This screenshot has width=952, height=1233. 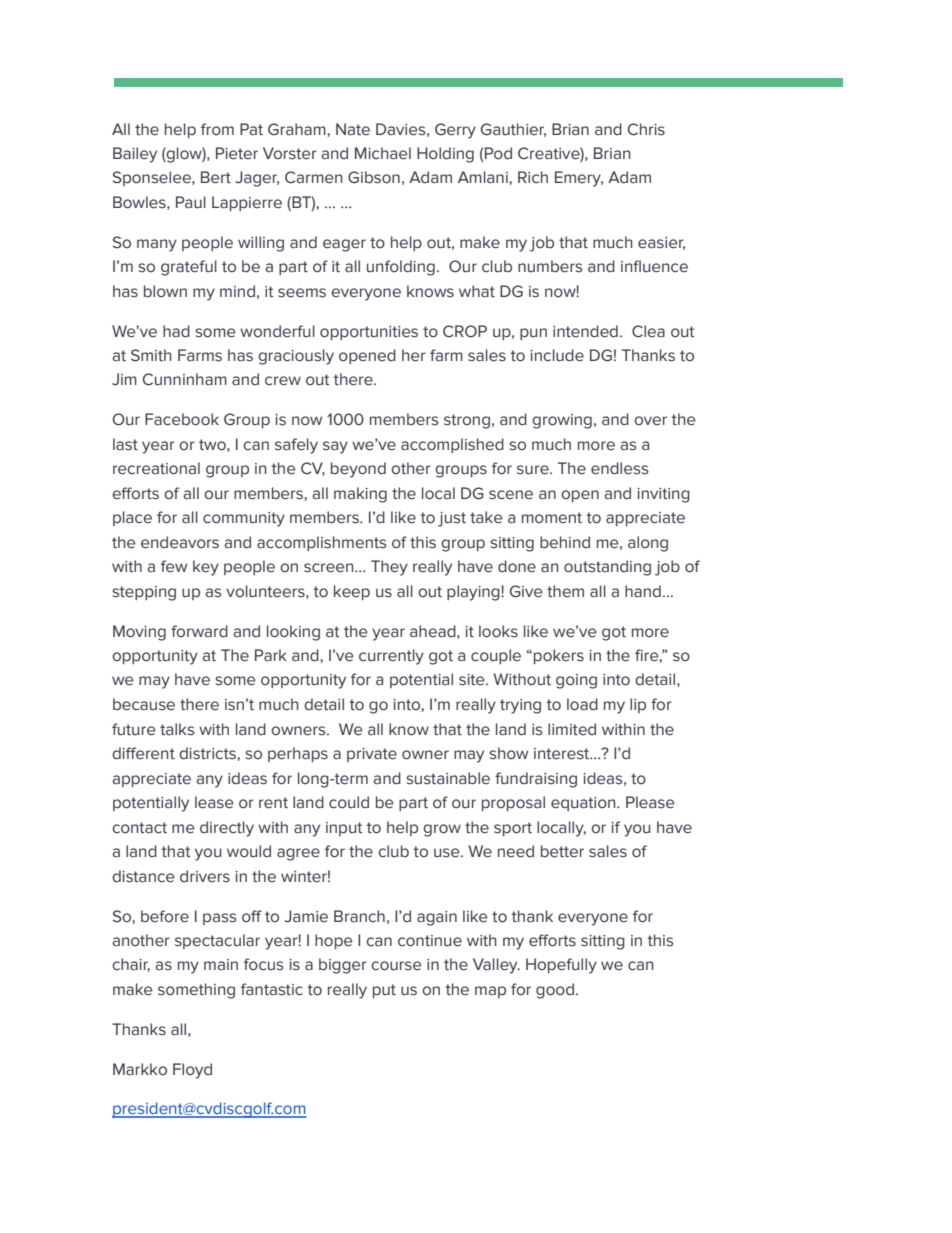 What do you see at coordinates (646, 129) in the screenshot?
I see `Chris` at bounding box center [646, 129].
